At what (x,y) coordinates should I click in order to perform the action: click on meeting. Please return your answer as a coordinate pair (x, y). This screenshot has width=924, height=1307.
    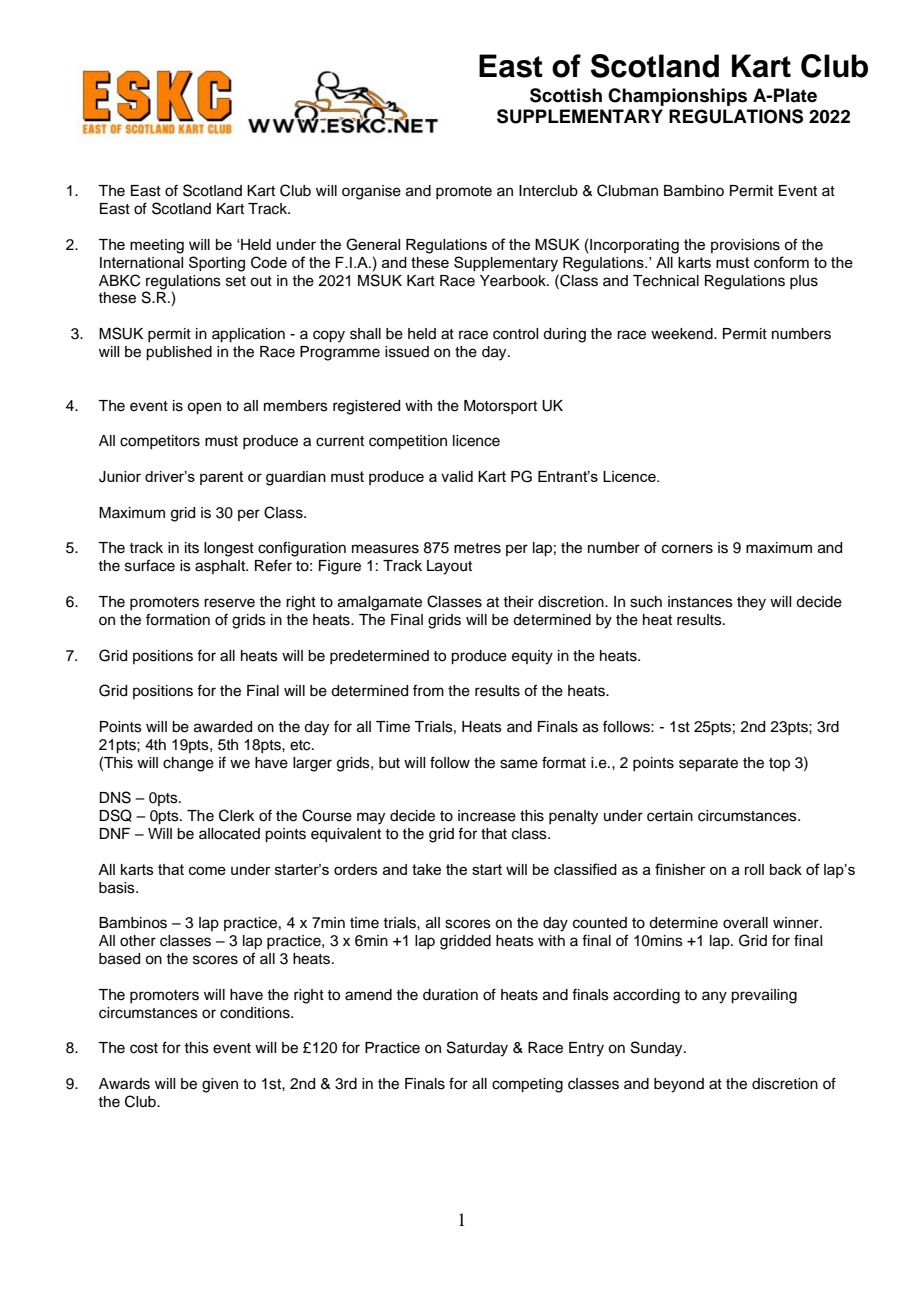
    Looking at the image, I should click on (157, 246).
